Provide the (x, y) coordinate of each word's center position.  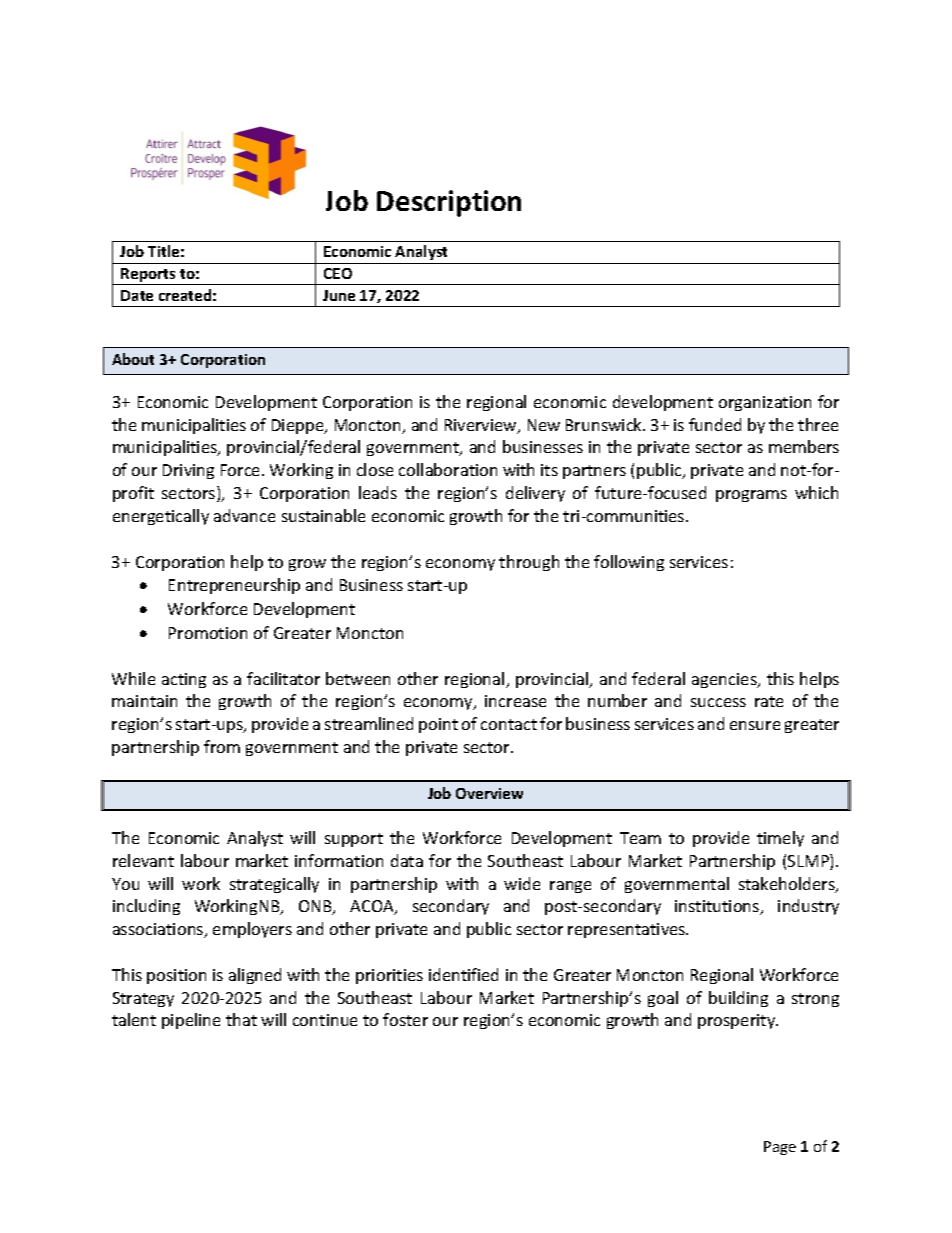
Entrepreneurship (234, 586)
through (529, 563)
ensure (755, 725)
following (629, 563)
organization (765, 403)
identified (463, 974)
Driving (188, 471)
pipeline (191, 1021)
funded (715, 424)
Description (449, 203)
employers (252, 930)
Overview (489, 793)
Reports (148, 276)
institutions (718, 907)
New (544, 425)
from (222, 746)
